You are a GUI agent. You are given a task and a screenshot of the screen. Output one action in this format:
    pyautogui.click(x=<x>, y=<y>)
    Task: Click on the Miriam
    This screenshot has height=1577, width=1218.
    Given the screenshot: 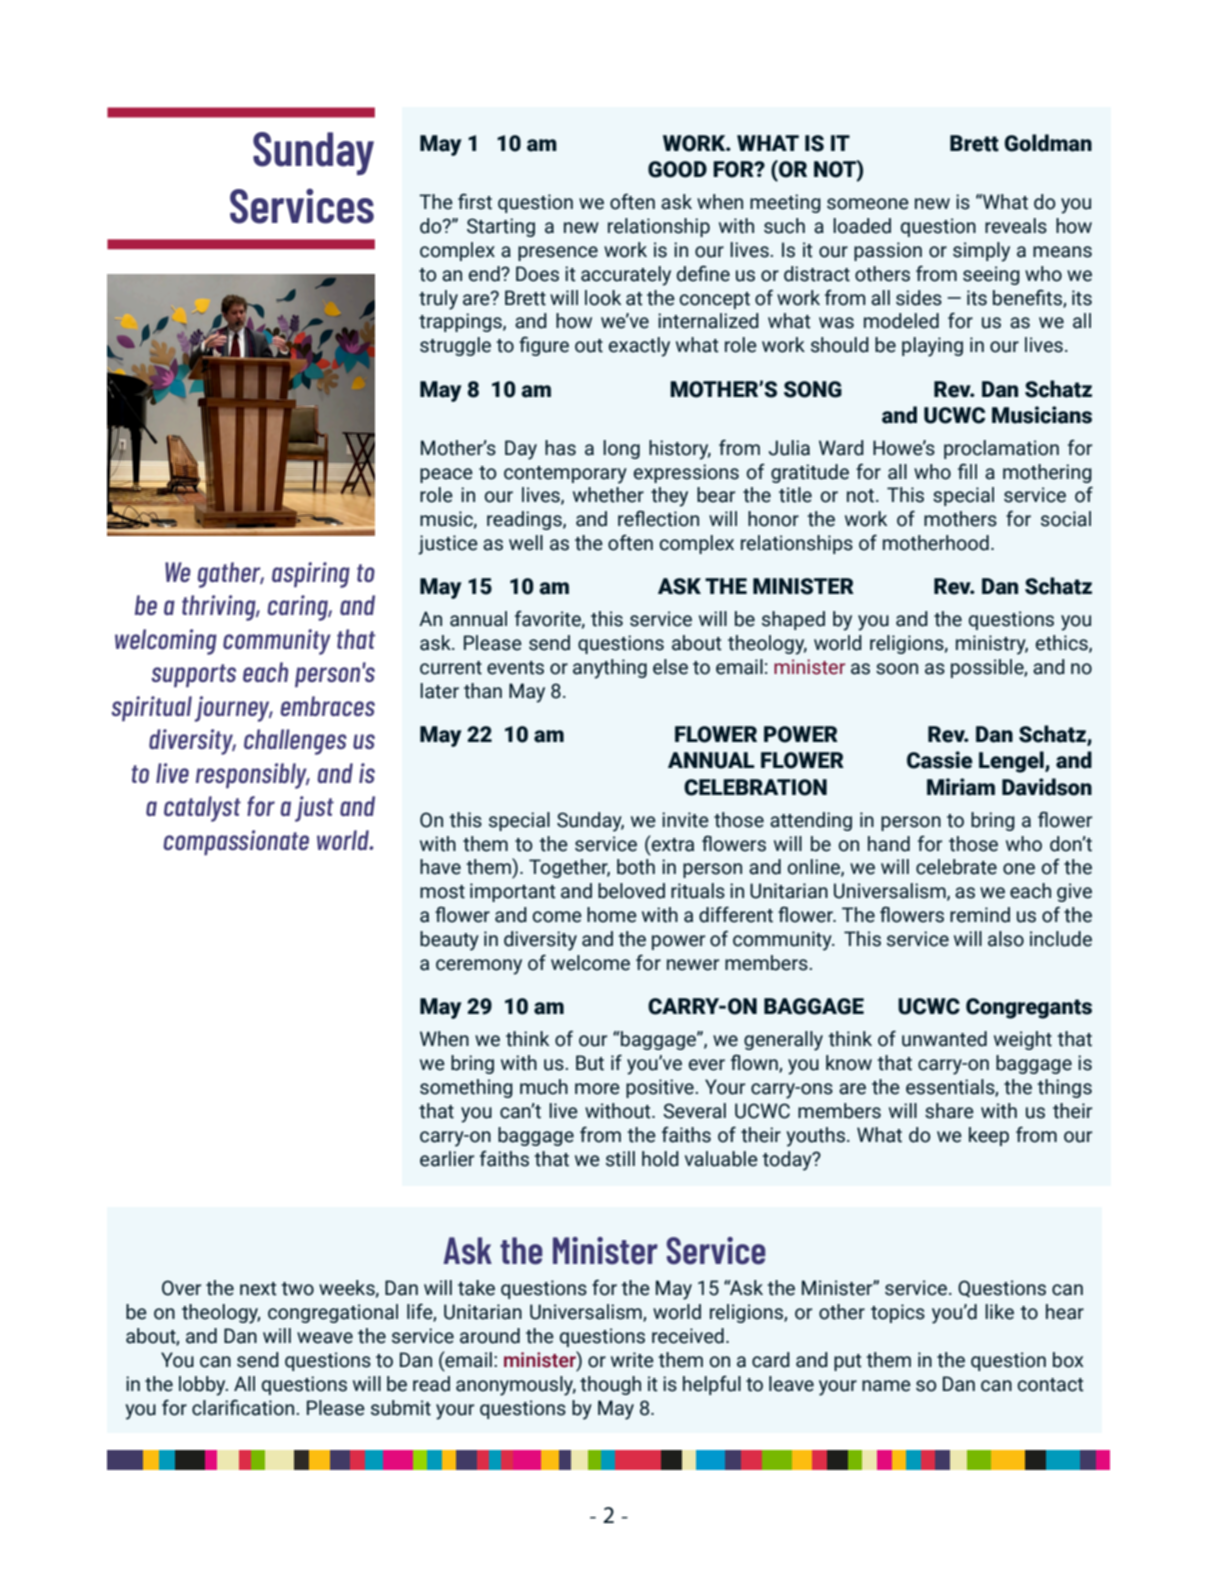 What is the action you would take?
    pyautogui.click(x=961, y=787)
